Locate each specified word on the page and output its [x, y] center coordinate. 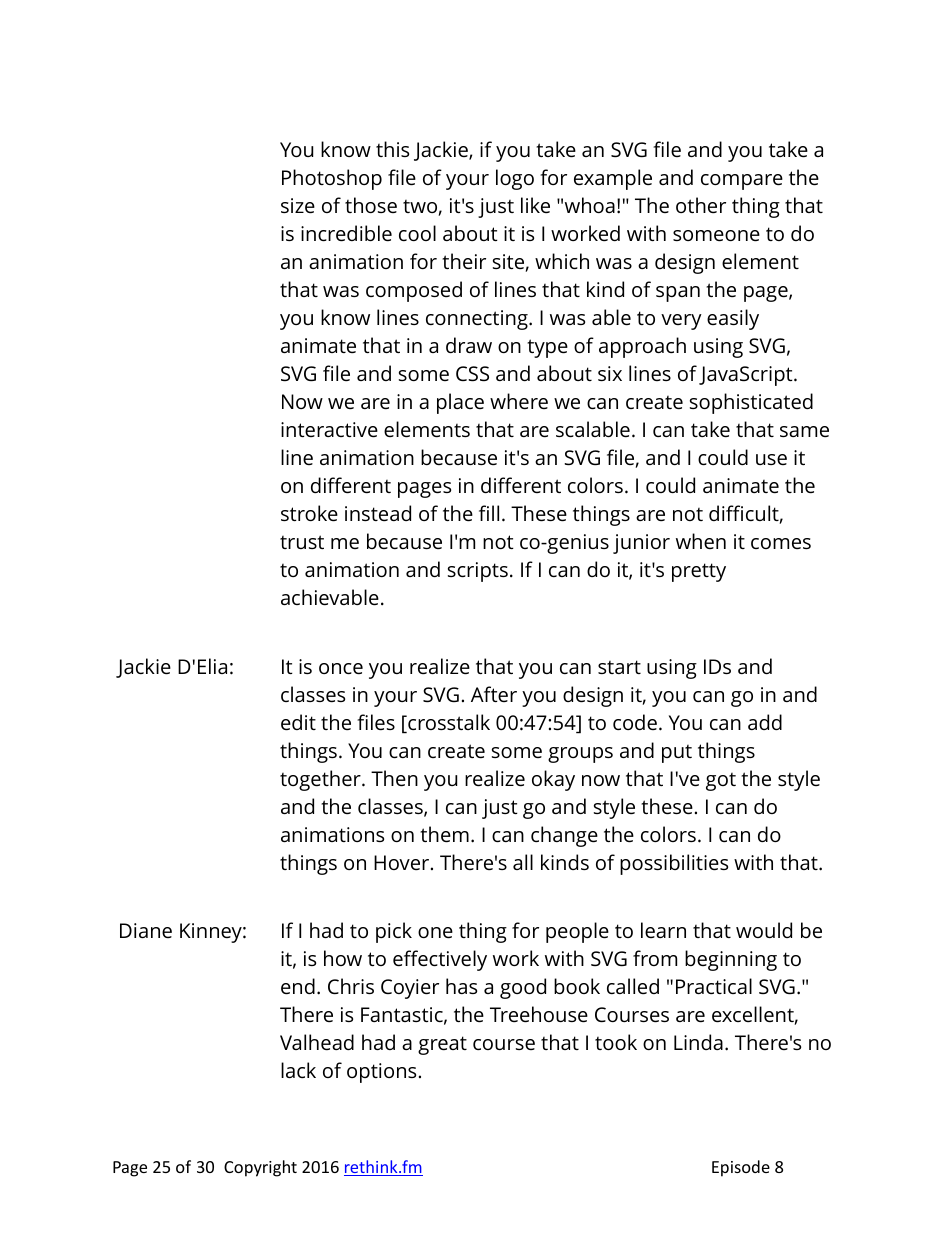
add [765, 722]
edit [298, 722]
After [494, 694]
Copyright [260, 1168]
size [298, 206]
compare [742, 182]
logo [515, 179]
